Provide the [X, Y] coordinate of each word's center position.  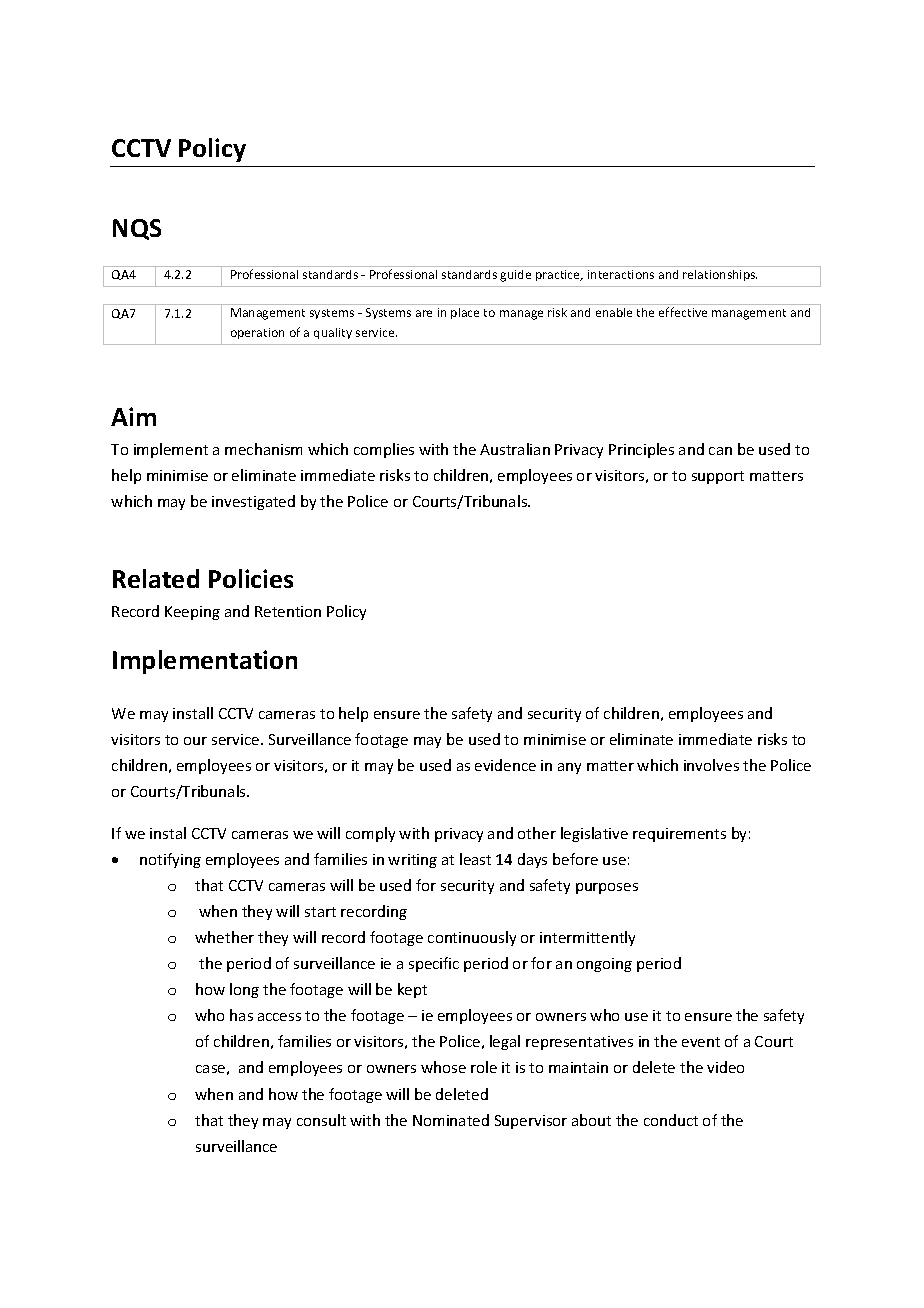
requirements [679, 835]
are [424, 313]
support [718, 477]
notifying [170, 860]
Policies [251, 578]
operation [257, 333]
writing [412, 861]
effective [683, 312]
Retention [288, 611]
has [241, 1015]
